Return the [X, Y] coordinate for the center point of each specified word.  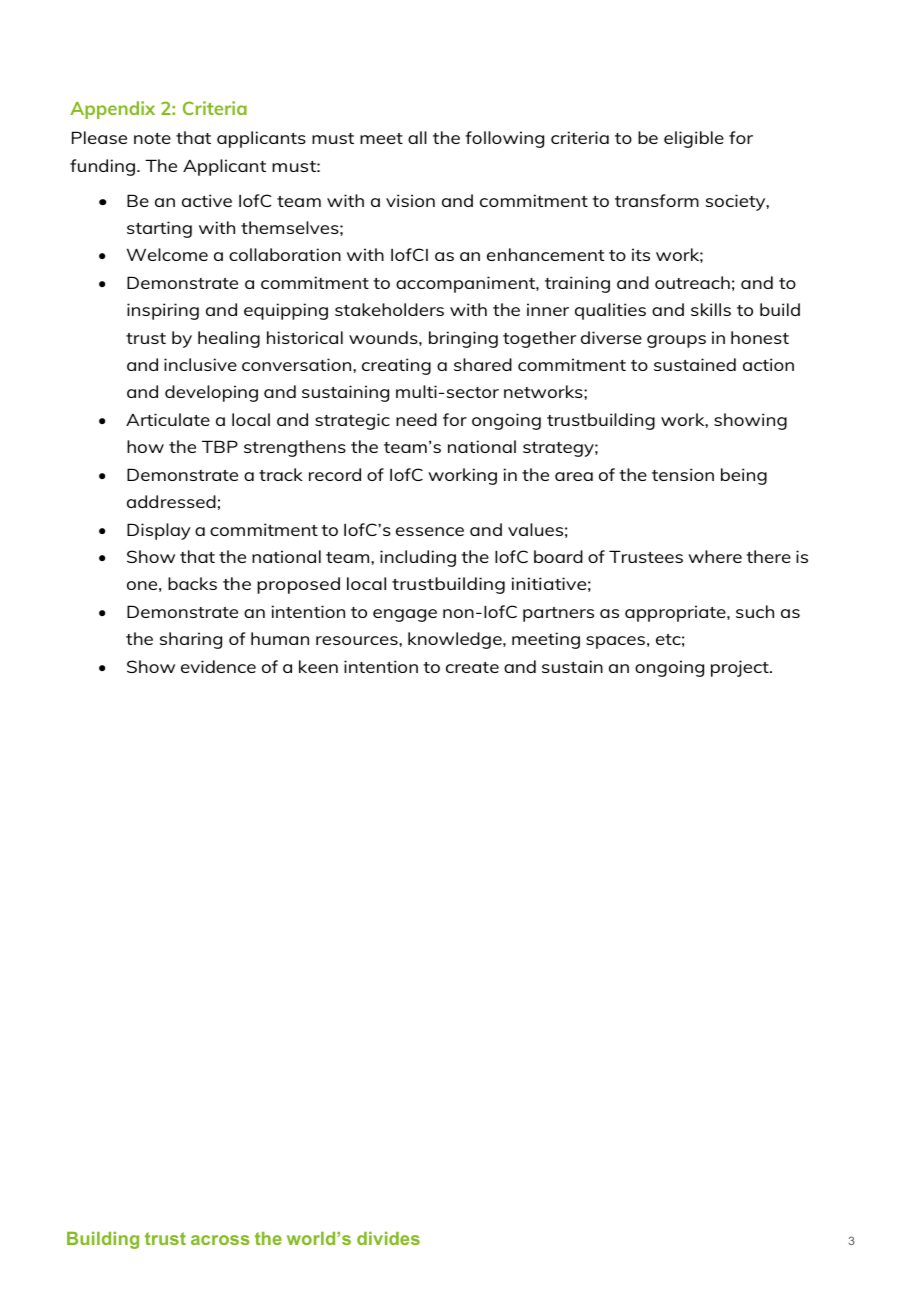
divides [388, 1238]
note [152, 138]
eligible [694, 139]
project [741, 668]
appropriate [676, 613]
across [220, 1240]
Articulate [168, 419]
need [416, 419]
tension [683, 474]
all [417, 137]
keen [318, 666]
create [472, 667]
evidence [218, 666]
